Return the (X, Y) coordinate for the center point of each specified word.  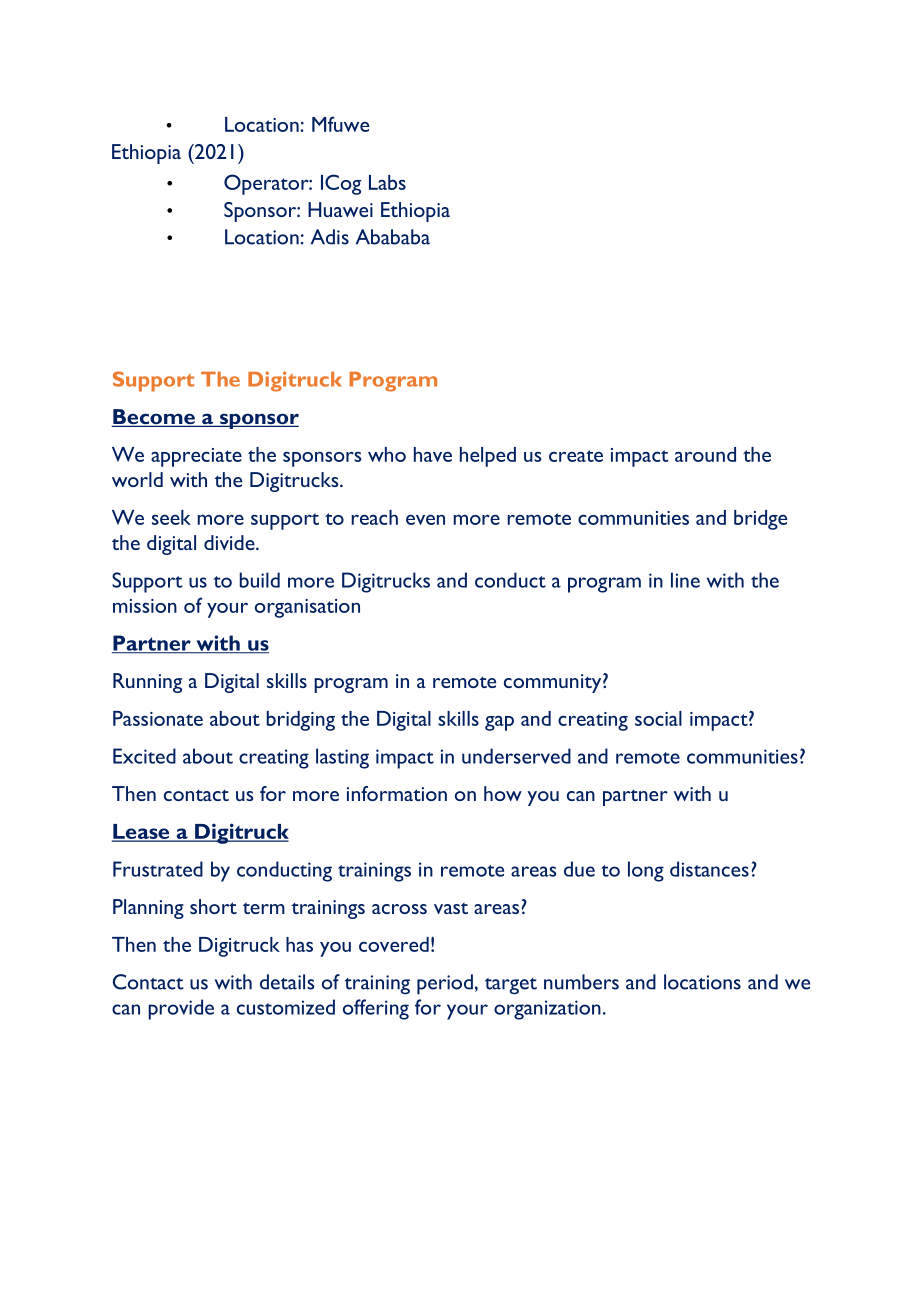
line (685, 580)
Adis (330, 237)
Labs (387, 182)
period (445, 984)
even (425, 520)
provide (181, 1009)
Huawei (340, 209)
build (260, 580)
